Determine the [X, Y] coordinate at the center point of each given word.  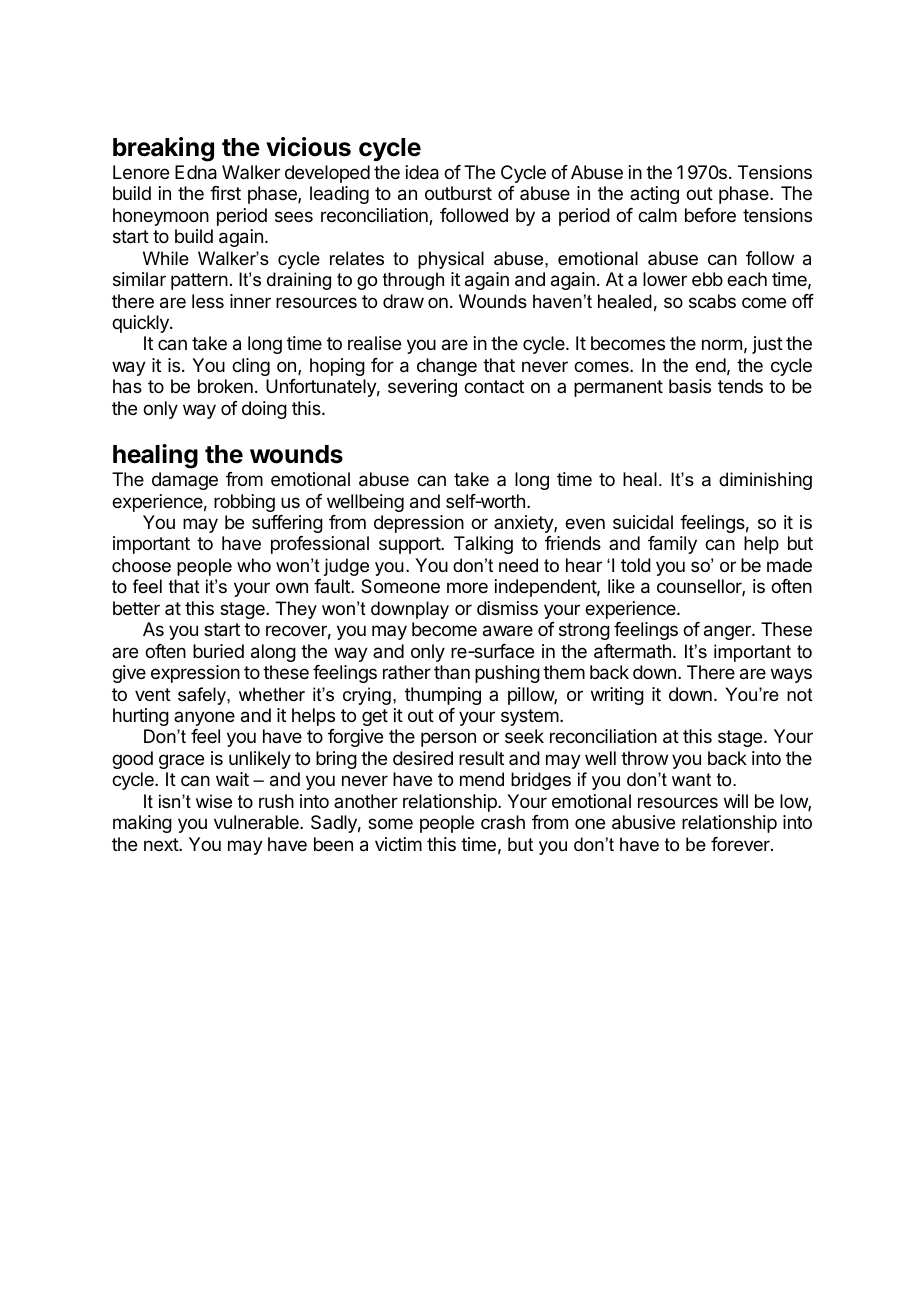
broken [225, 386]
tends [740, 386]
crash [503, 822]
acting [654, 195]
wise [214, 801]
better [136, 608]
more [467, 587]
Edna [196, 172]
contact [494, 386]
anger [728, 632]
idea [422, 172]
